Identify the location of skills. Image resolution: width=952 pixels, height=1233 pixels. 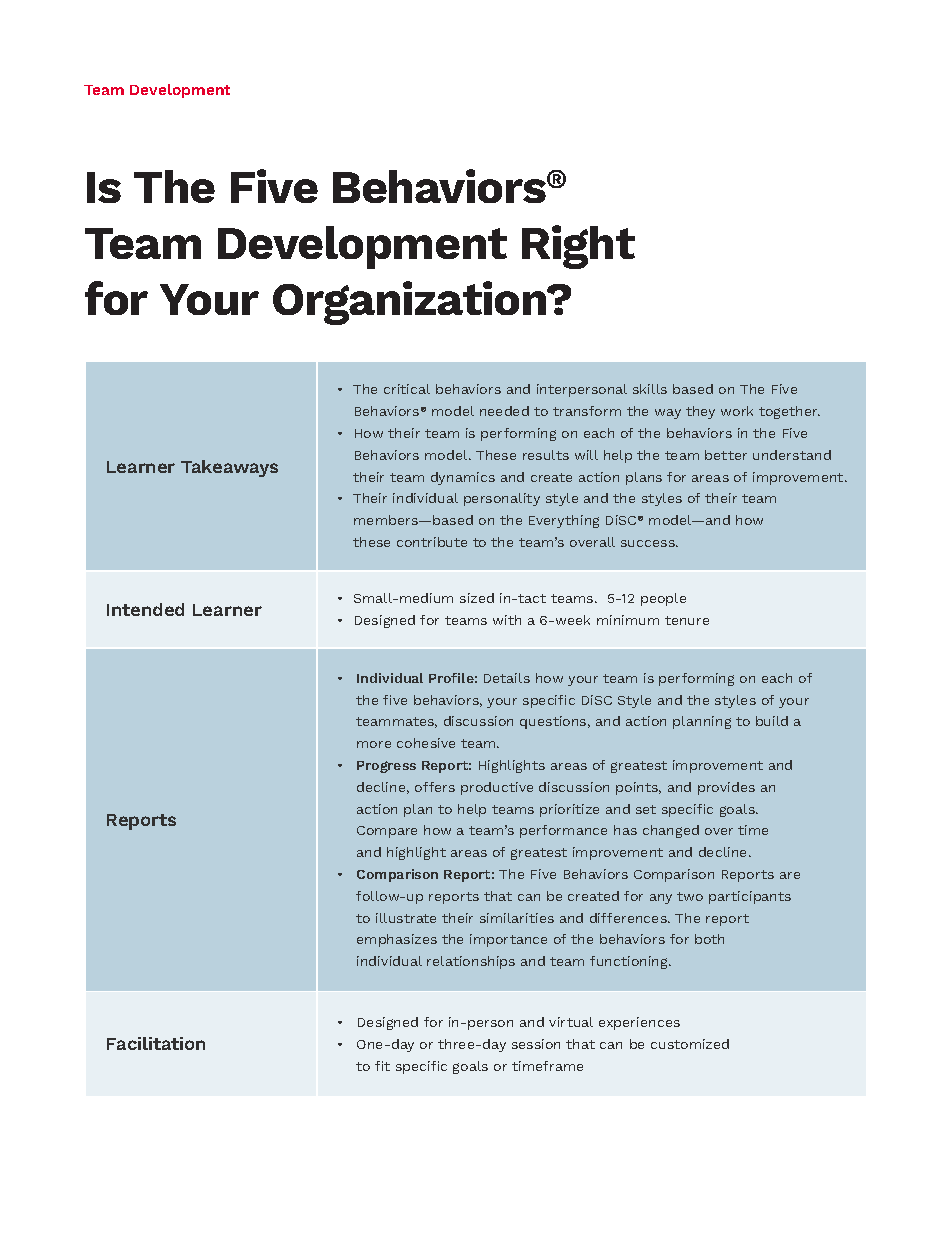
(650, 389).
